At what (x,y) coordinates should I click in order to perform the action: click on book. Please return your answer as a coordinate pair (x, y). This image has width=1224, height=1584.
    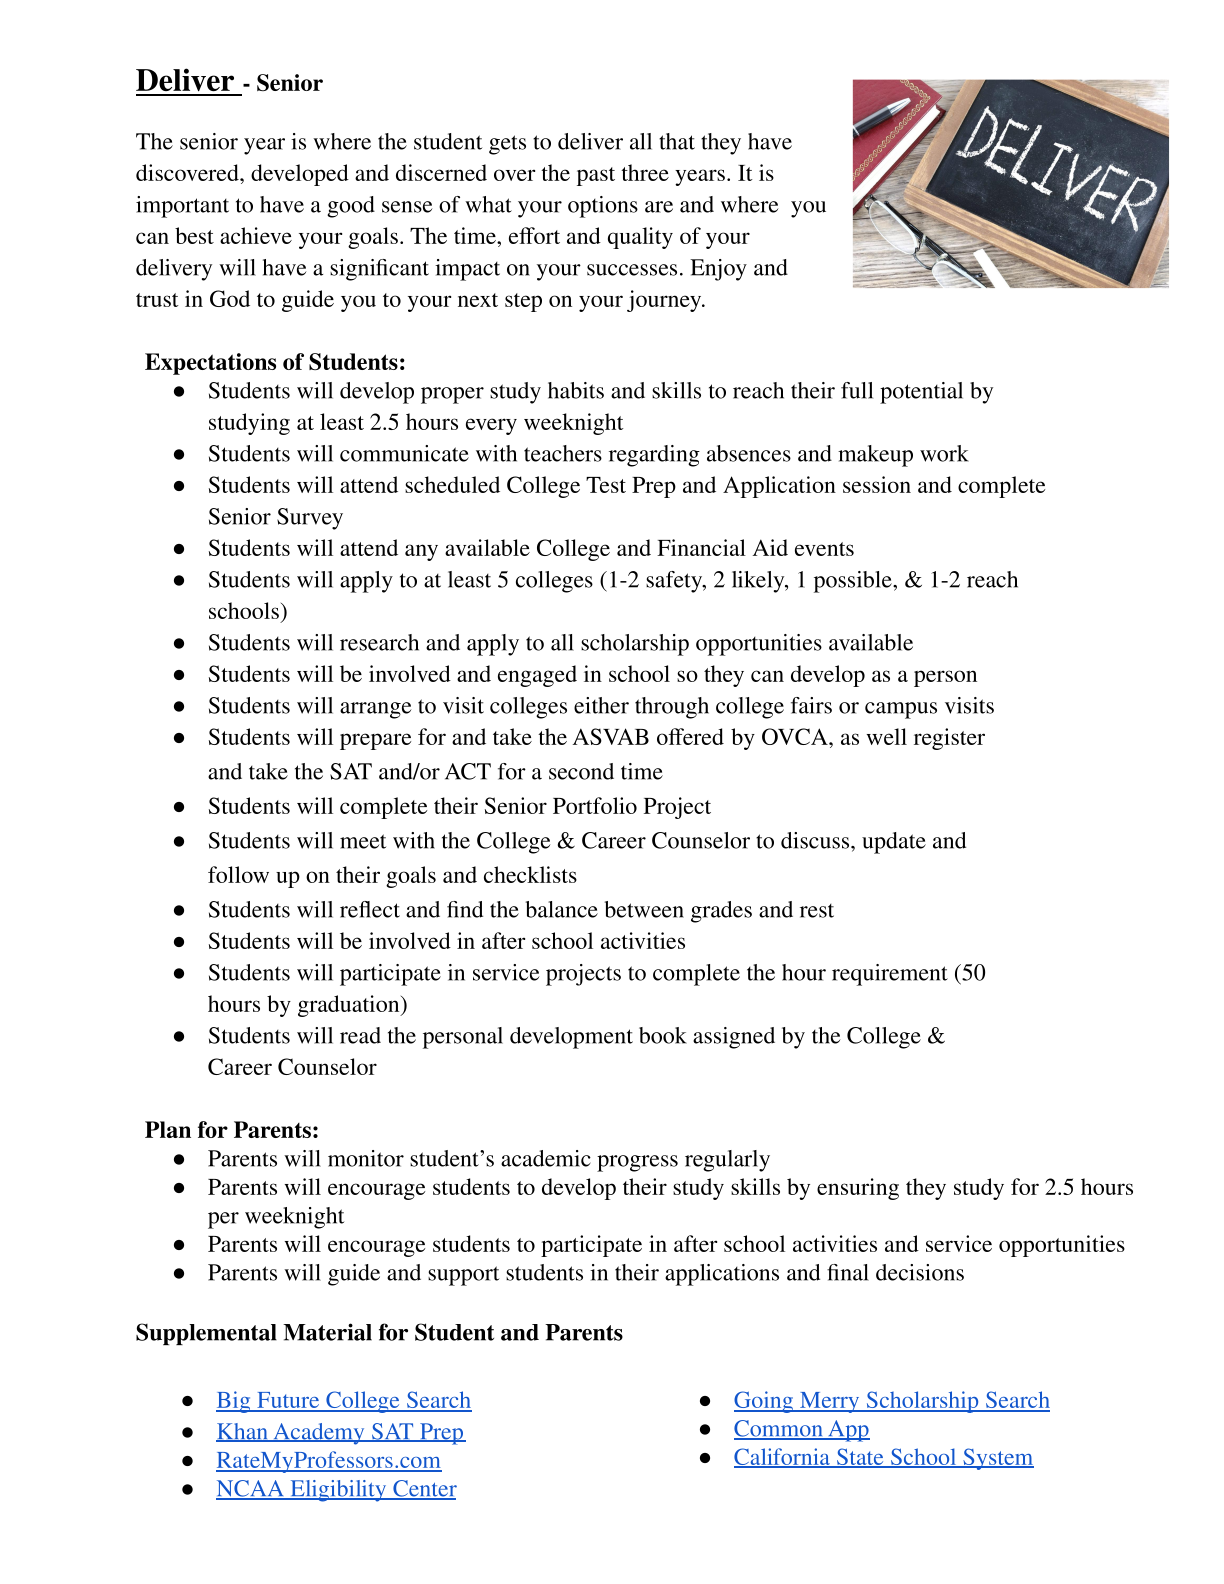
    Looking at the image, I should click on (663, 1035).
